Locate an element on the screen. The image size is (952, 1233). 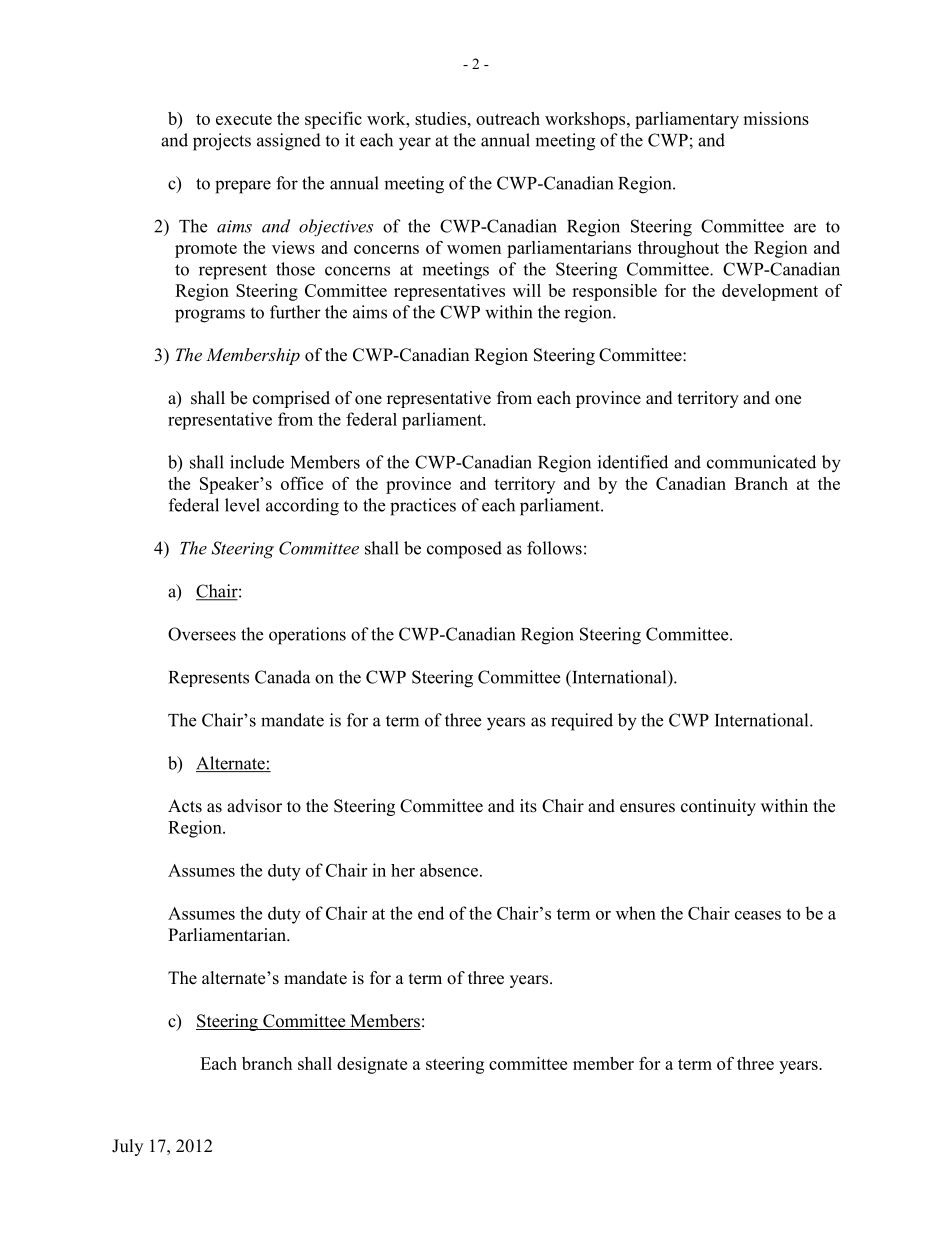
will is located at coordinates (527, 290).
